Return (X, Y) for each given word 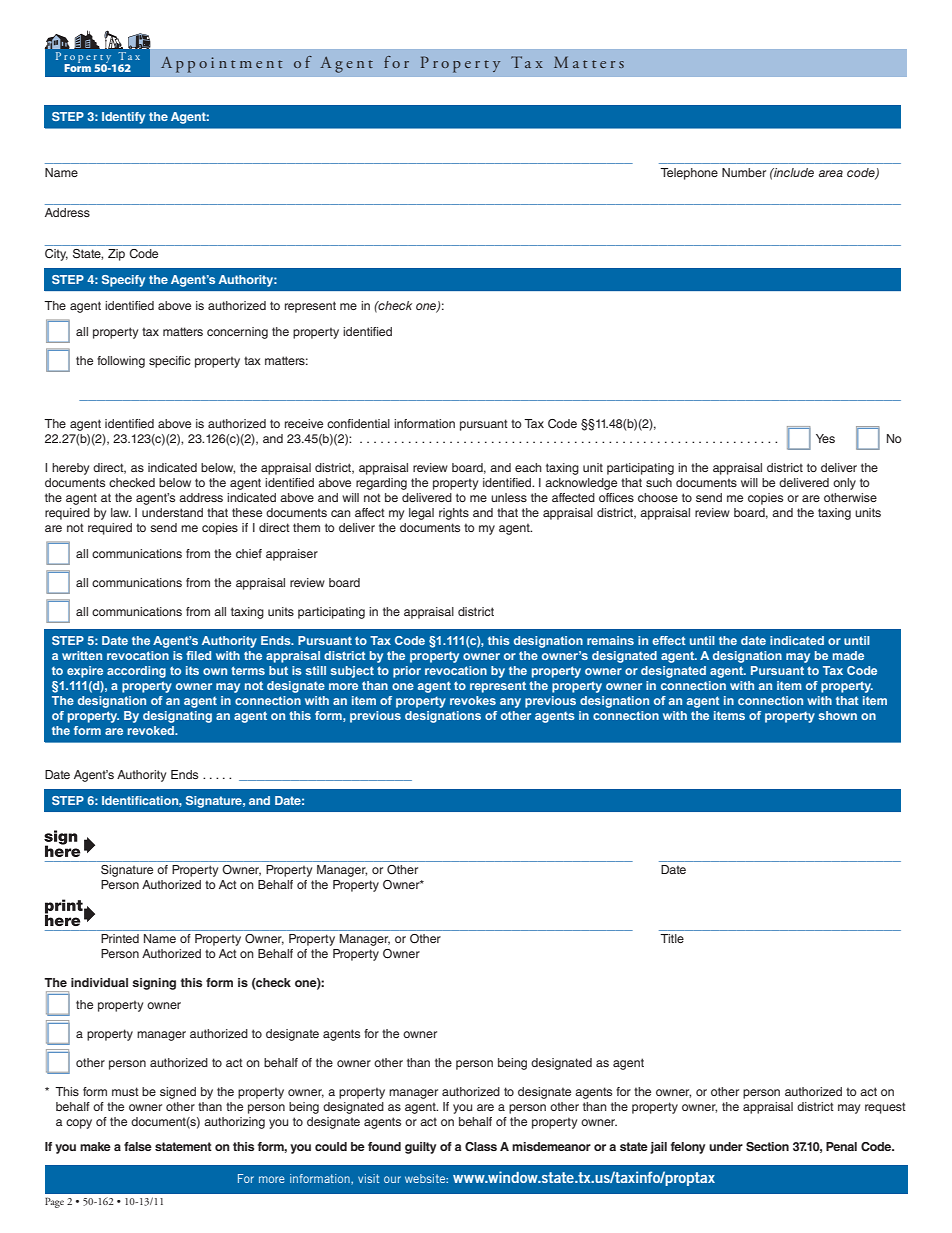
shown (838, 715)
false (138, 1146)
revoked (152, 730)
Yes (825, 438)
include (793, 172)
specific (169, 362)
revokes (473, 700)
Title (672, 938)
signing (154, 984)
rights (454, 514)
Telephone (689, 174)
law (121, 512)
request (885, 1108)
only (844, 484)
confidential (358, 423)
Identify (123, 118)
